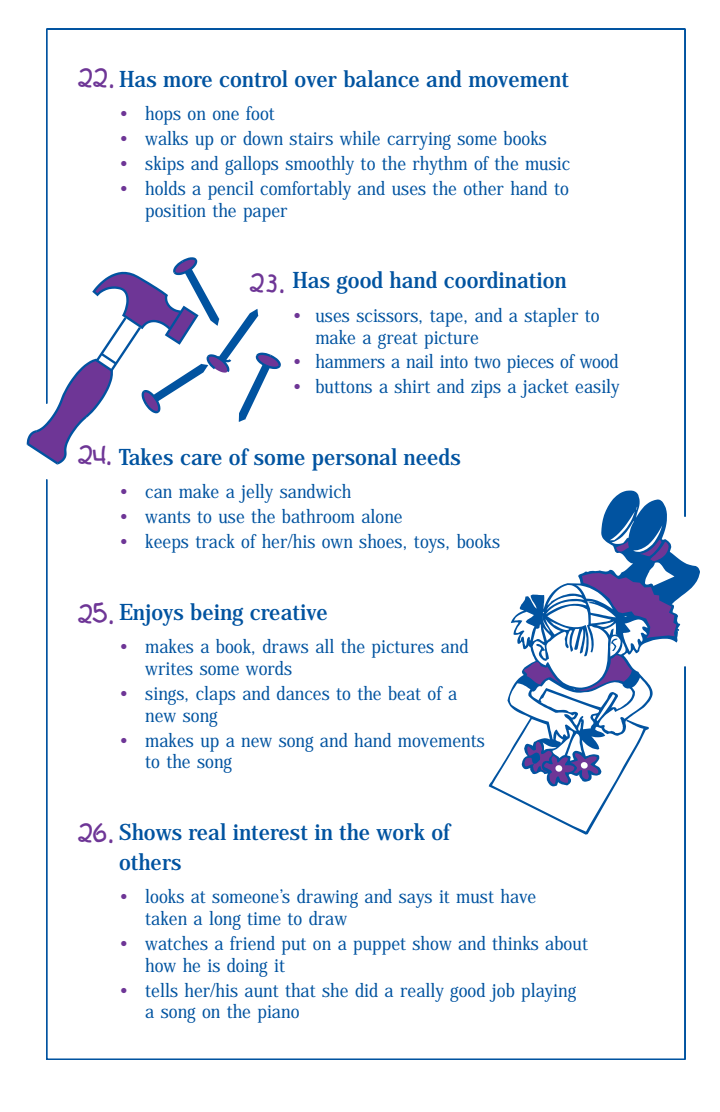 The image size is (720, 1112). I want to click on watches, so click(176, 943).
